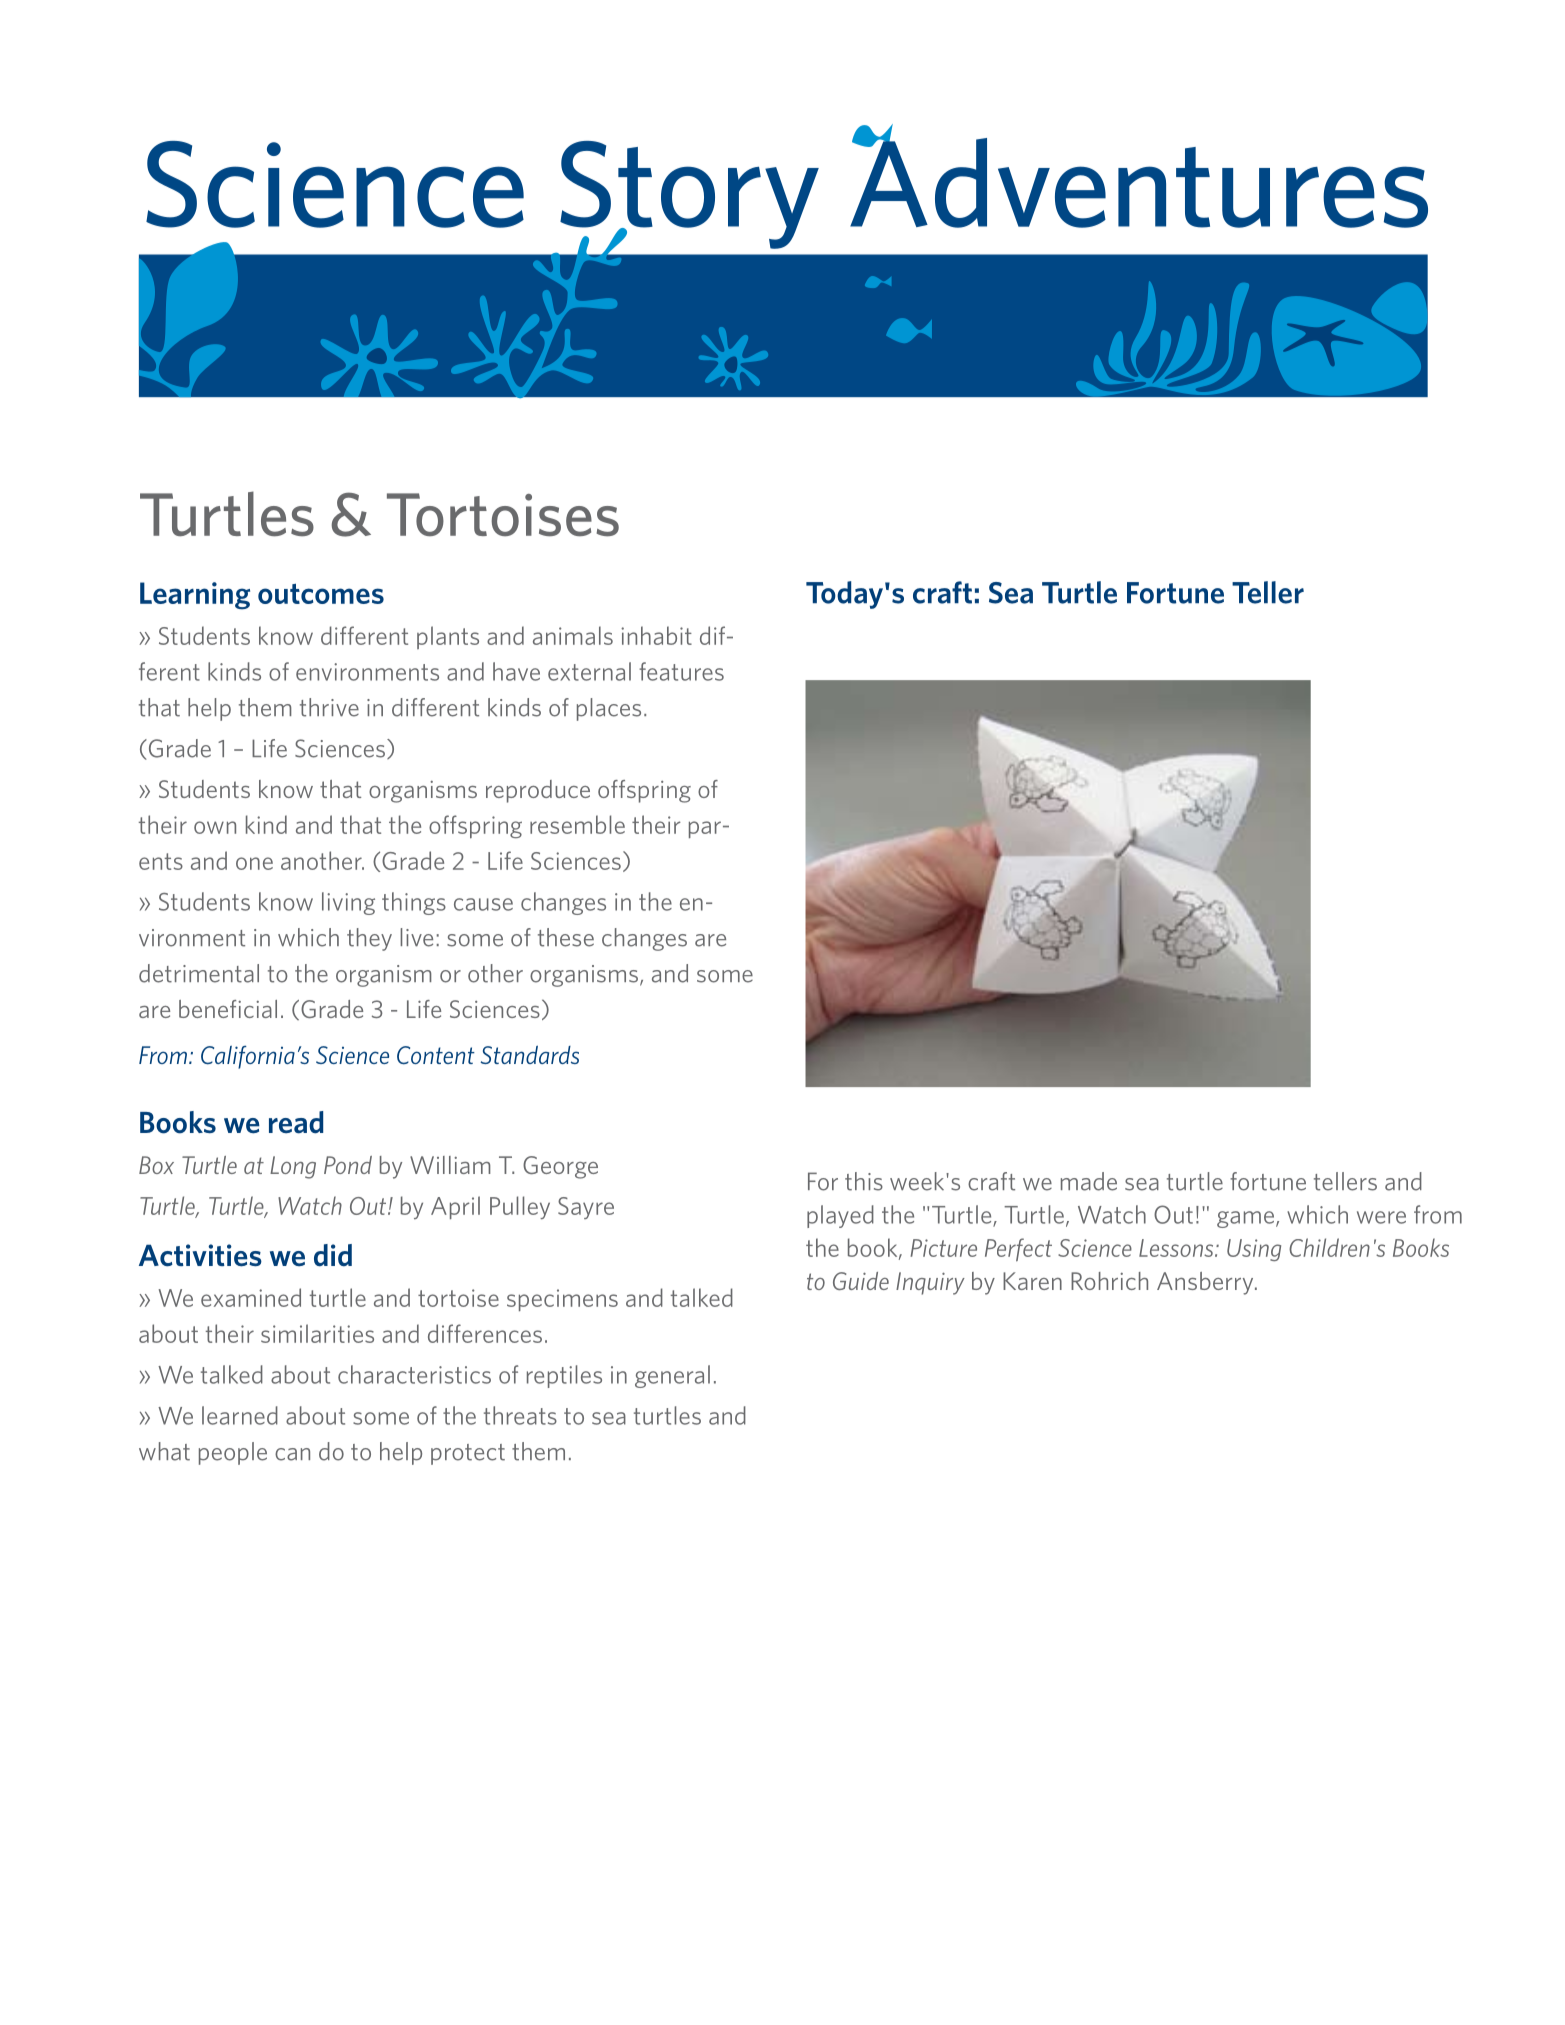  Describe the element at coordinates (672, 1376) in the screenshot. I see `general` at that location.
